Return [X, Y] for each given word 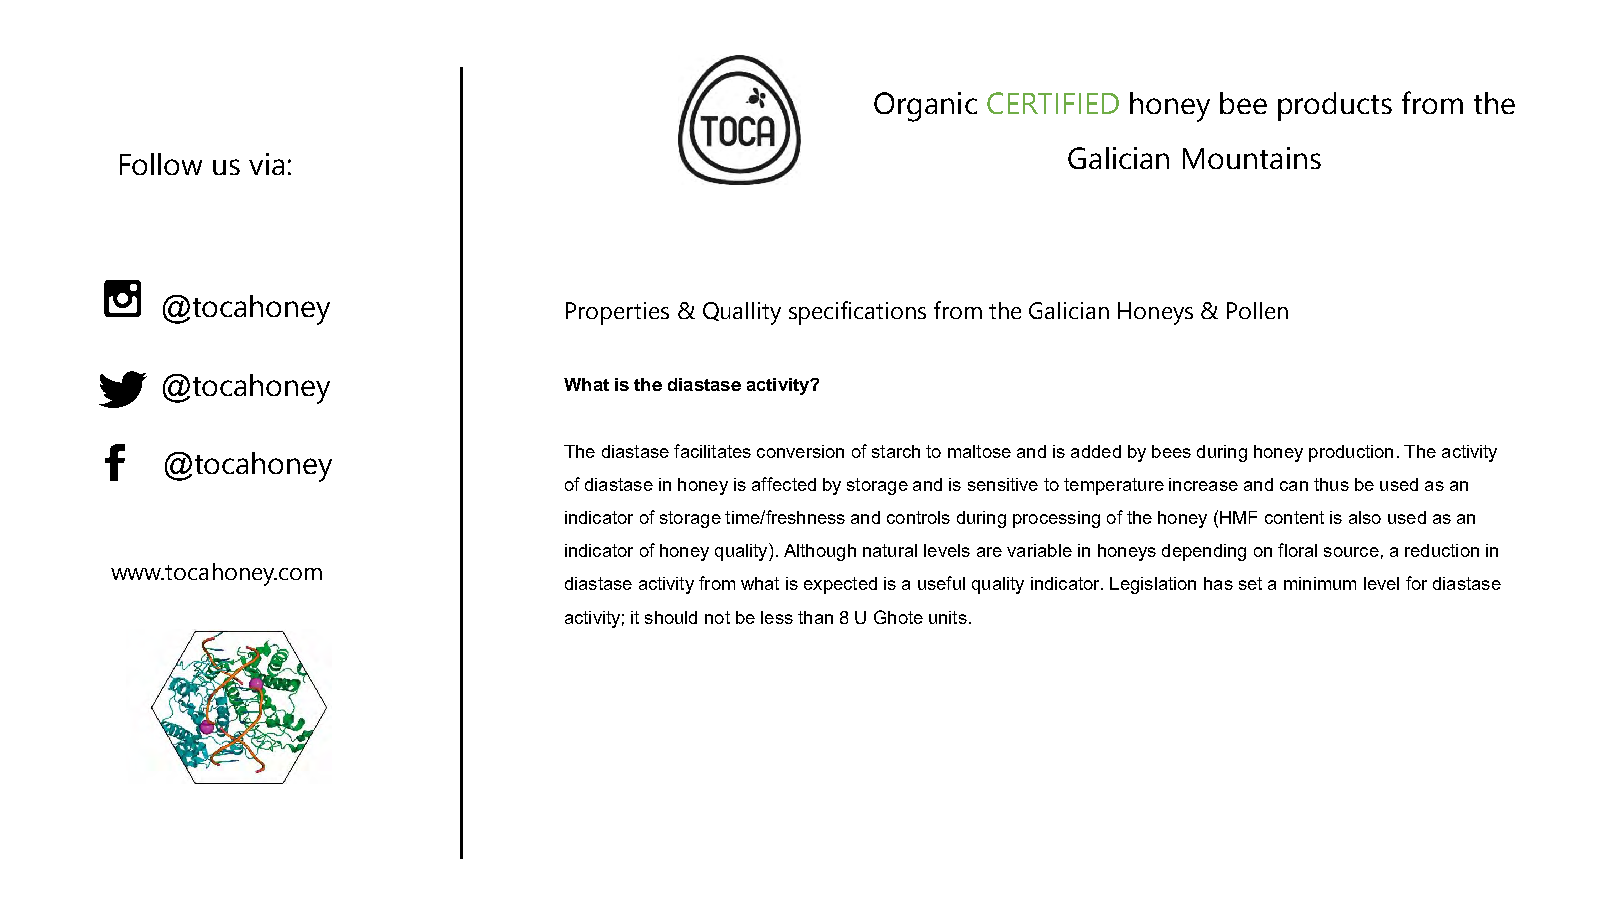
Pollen [1257, 310]
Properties [617, 313]
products [1335, 106]
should [671, 617]
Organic [925, 107]
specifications [857, 313]
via [266, 164]
